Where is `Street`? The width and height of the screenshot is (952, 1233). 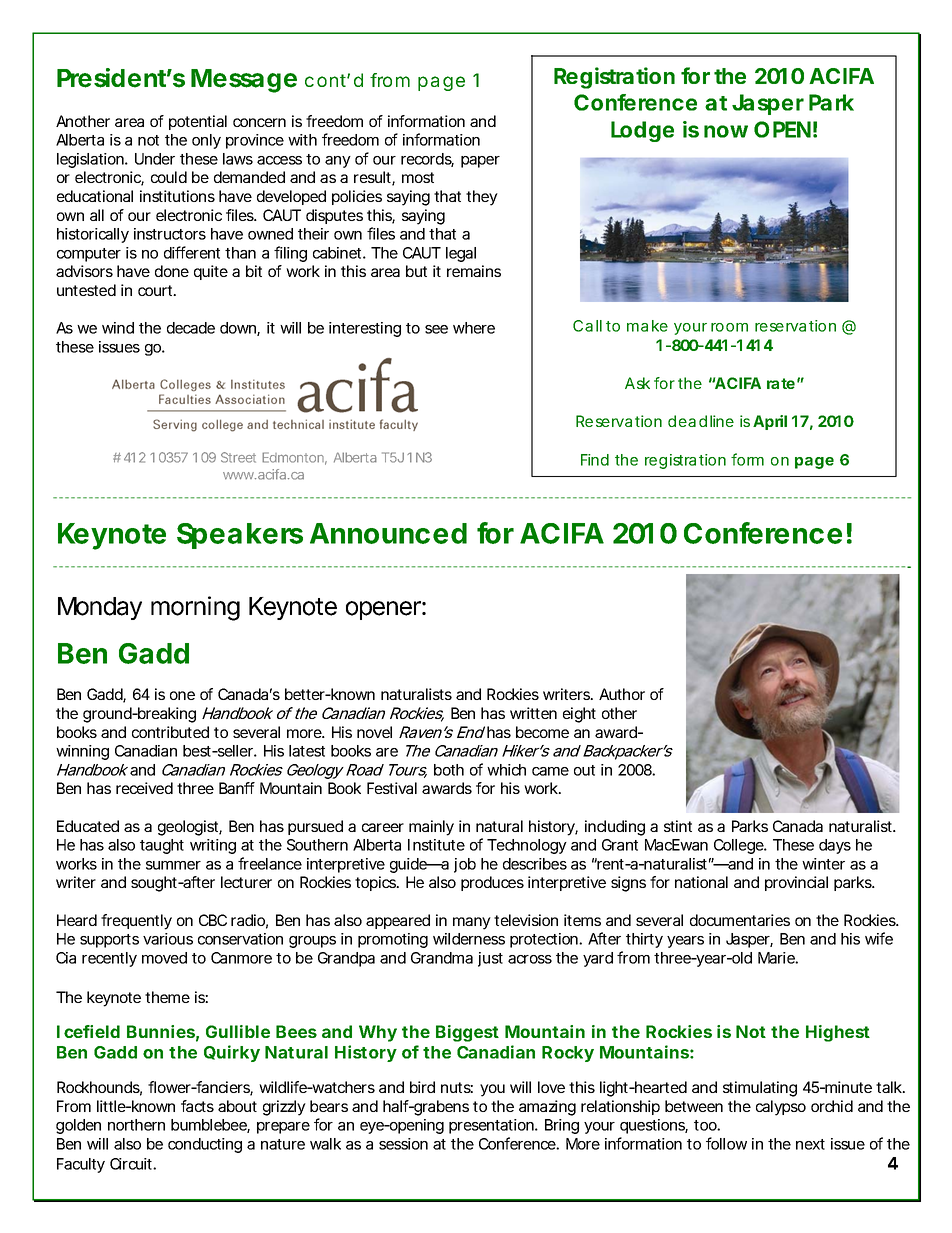
Street is located at coordinates (238, 457).
